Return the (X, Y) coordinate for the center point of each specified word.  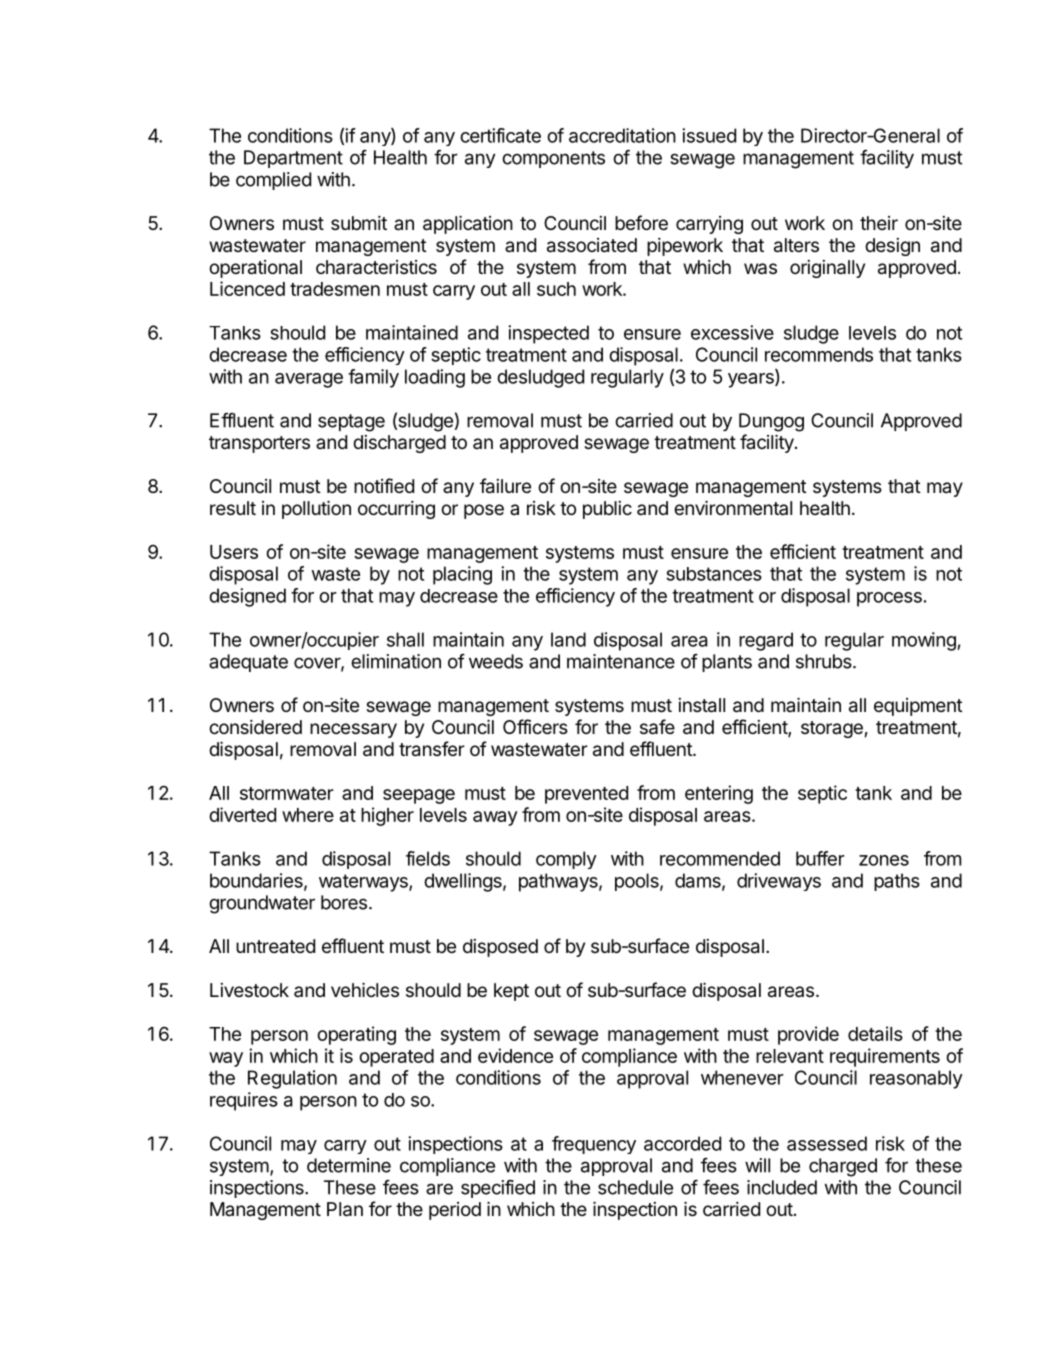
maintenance (621, 661)
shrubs (824, 661)
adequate (248, 663)
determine (349, 1165)
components (553, 159)
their (879, 223)
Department (293, 159)
